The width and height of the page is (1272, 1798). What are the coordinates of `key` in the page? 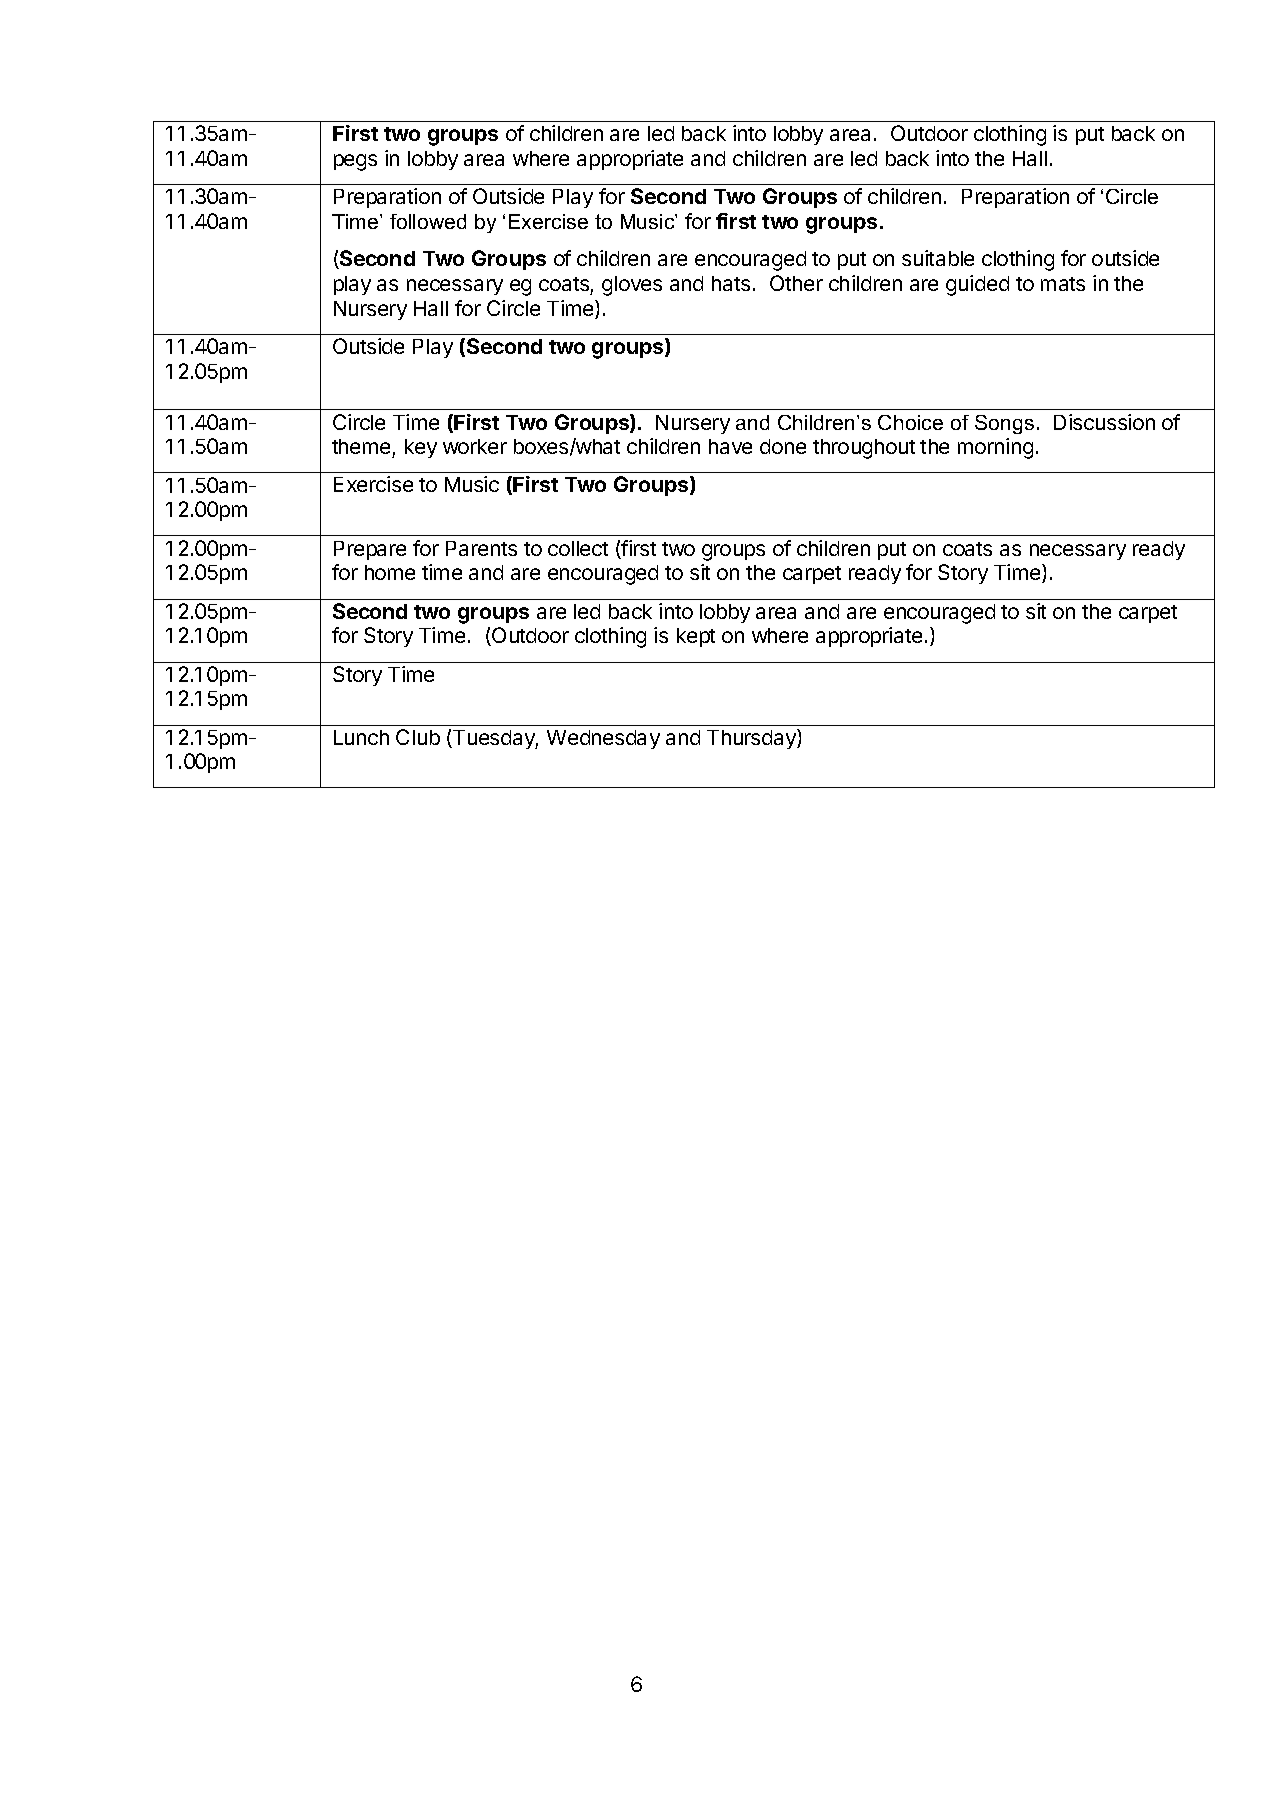 It's located at (421, 448).
